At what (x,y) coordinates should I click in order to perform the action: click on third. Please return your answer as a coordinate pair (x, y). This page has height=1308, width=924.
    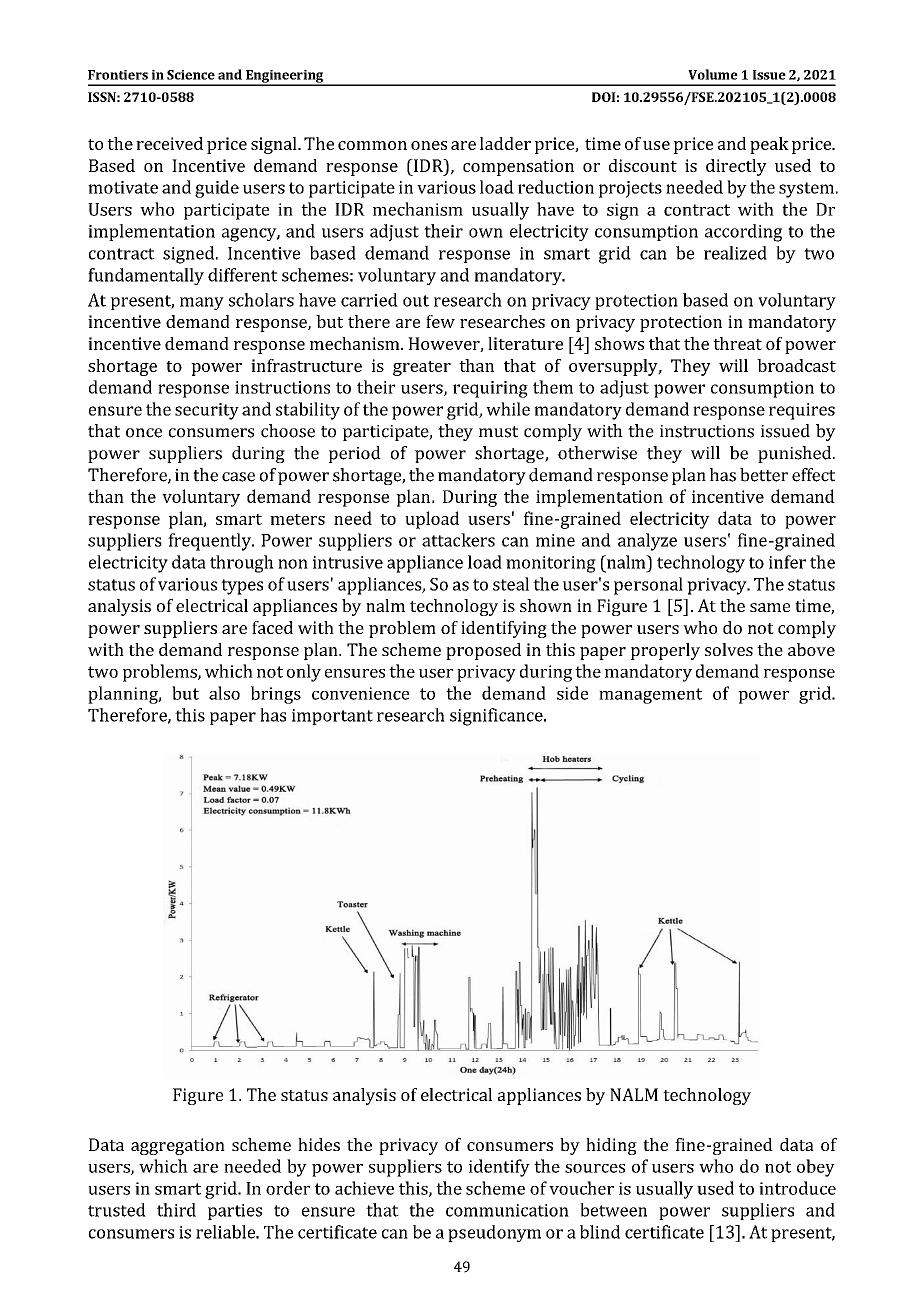
    Looking at the image, I should click on (176, 1210).
